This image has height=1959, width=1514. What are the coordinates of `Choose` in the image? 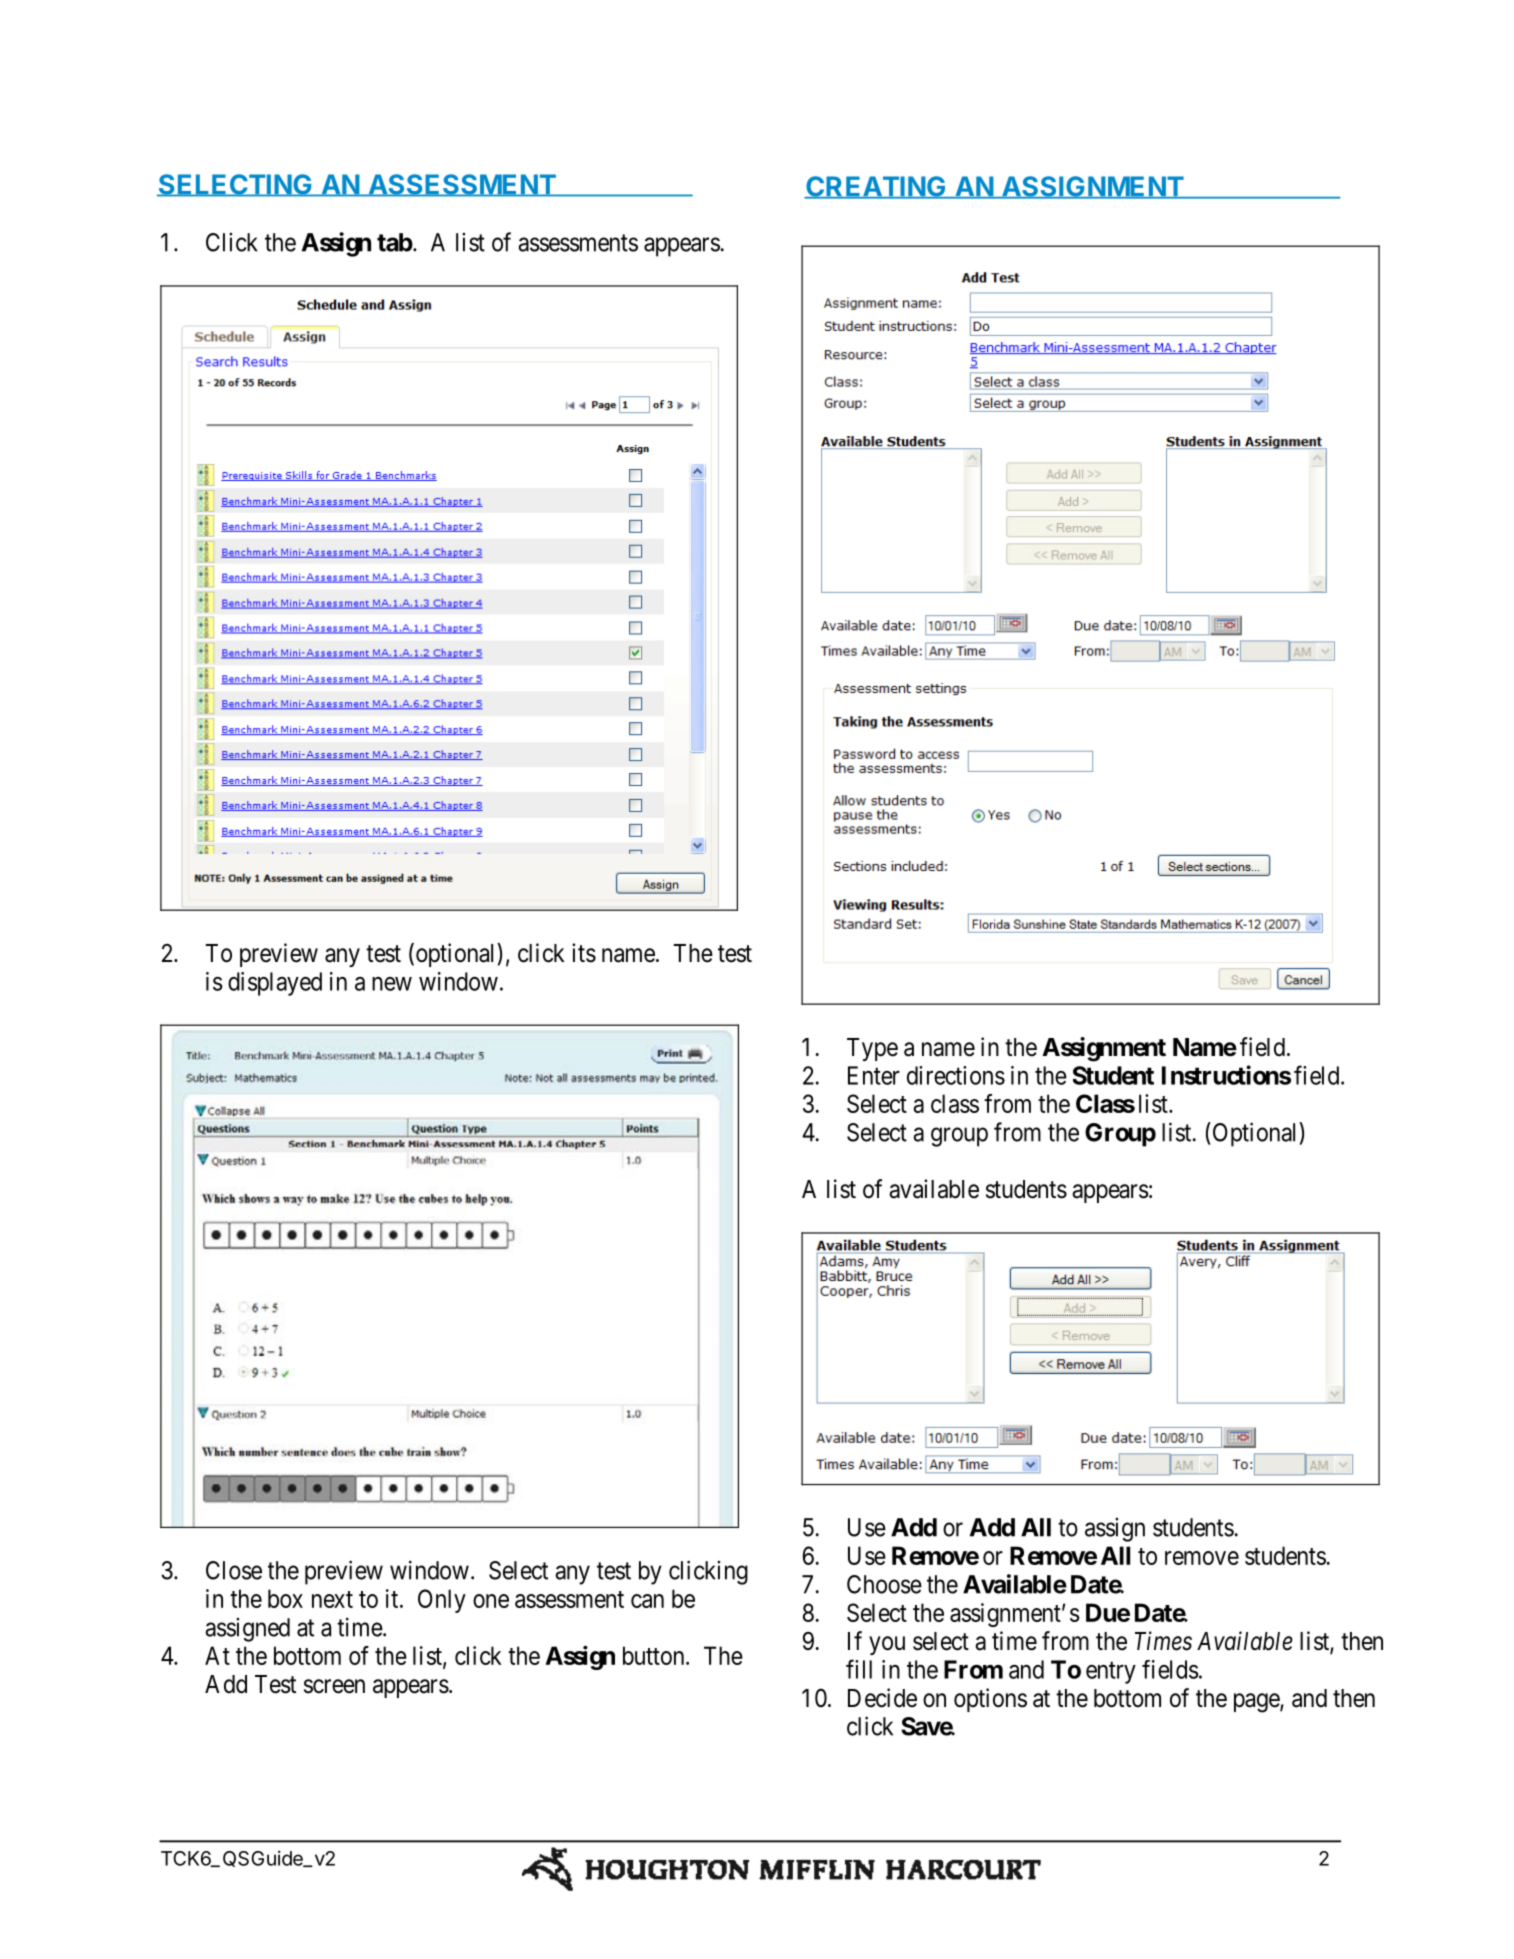 It's located at (884, 1584).
